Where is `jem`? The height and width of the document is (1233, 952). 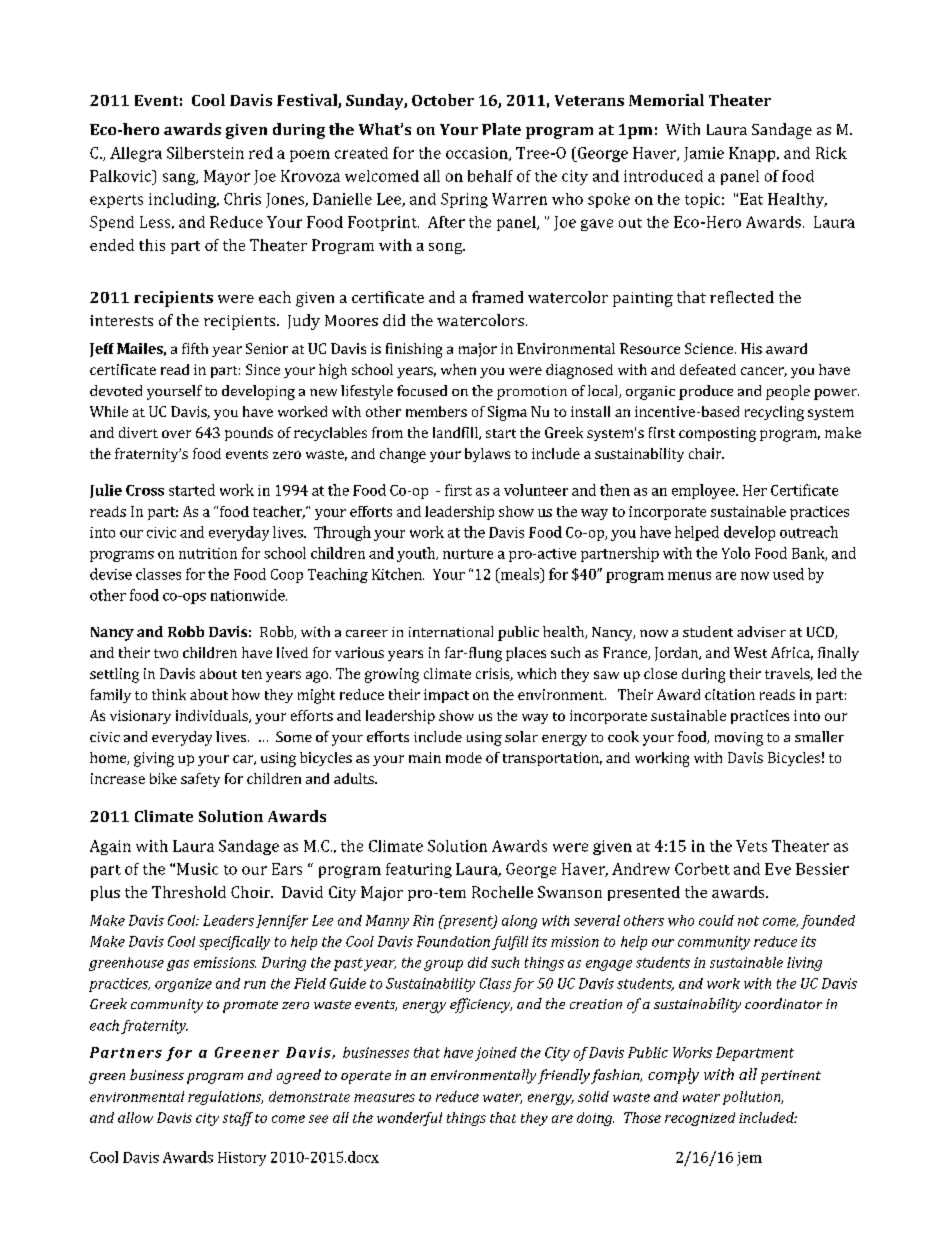 jem is located at coordinates (749, 1159).
